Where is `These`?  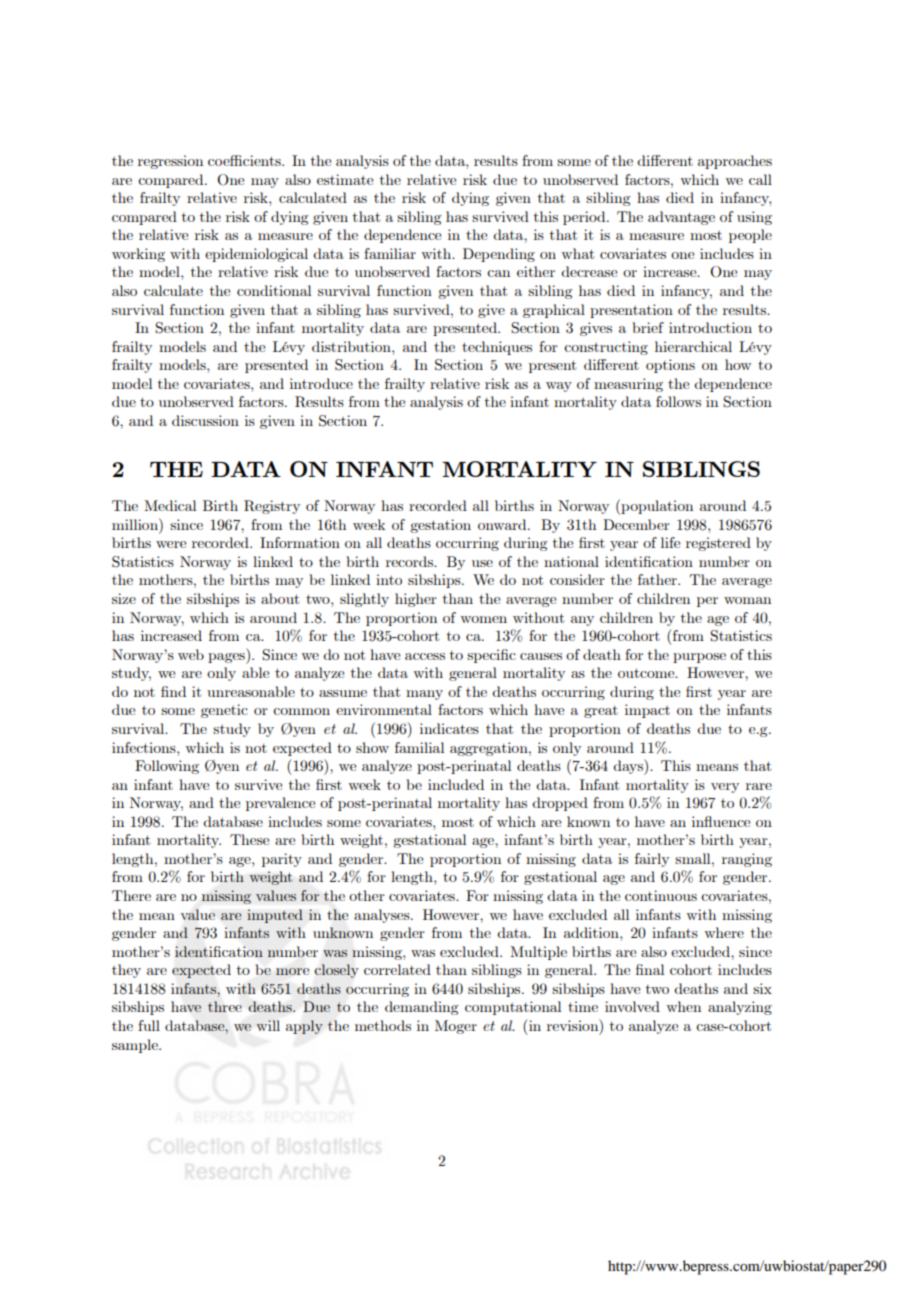
These is located at coordinates (249, 839).
